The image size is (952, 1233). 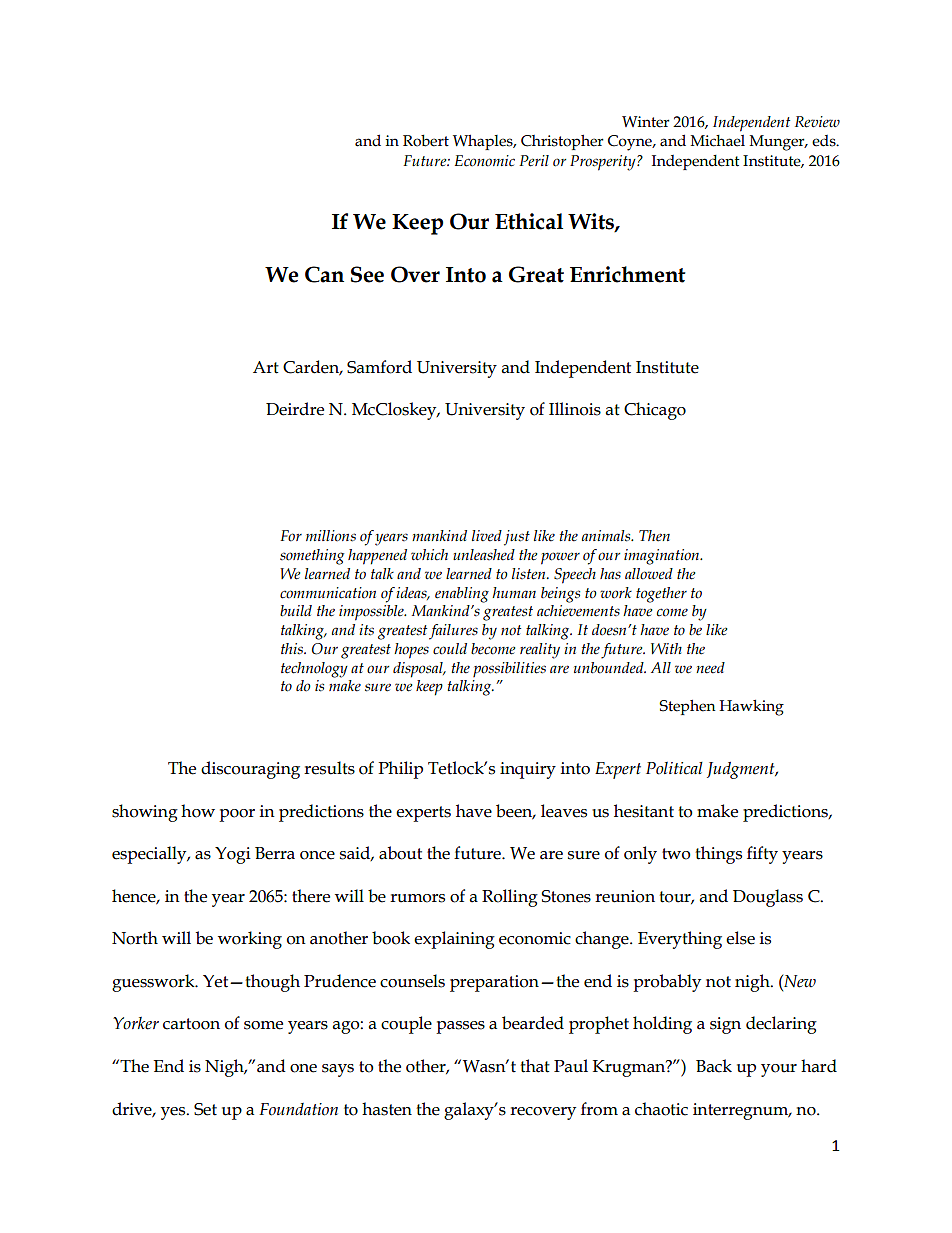 I want to click on Back, so click(x=714, y=1066).
